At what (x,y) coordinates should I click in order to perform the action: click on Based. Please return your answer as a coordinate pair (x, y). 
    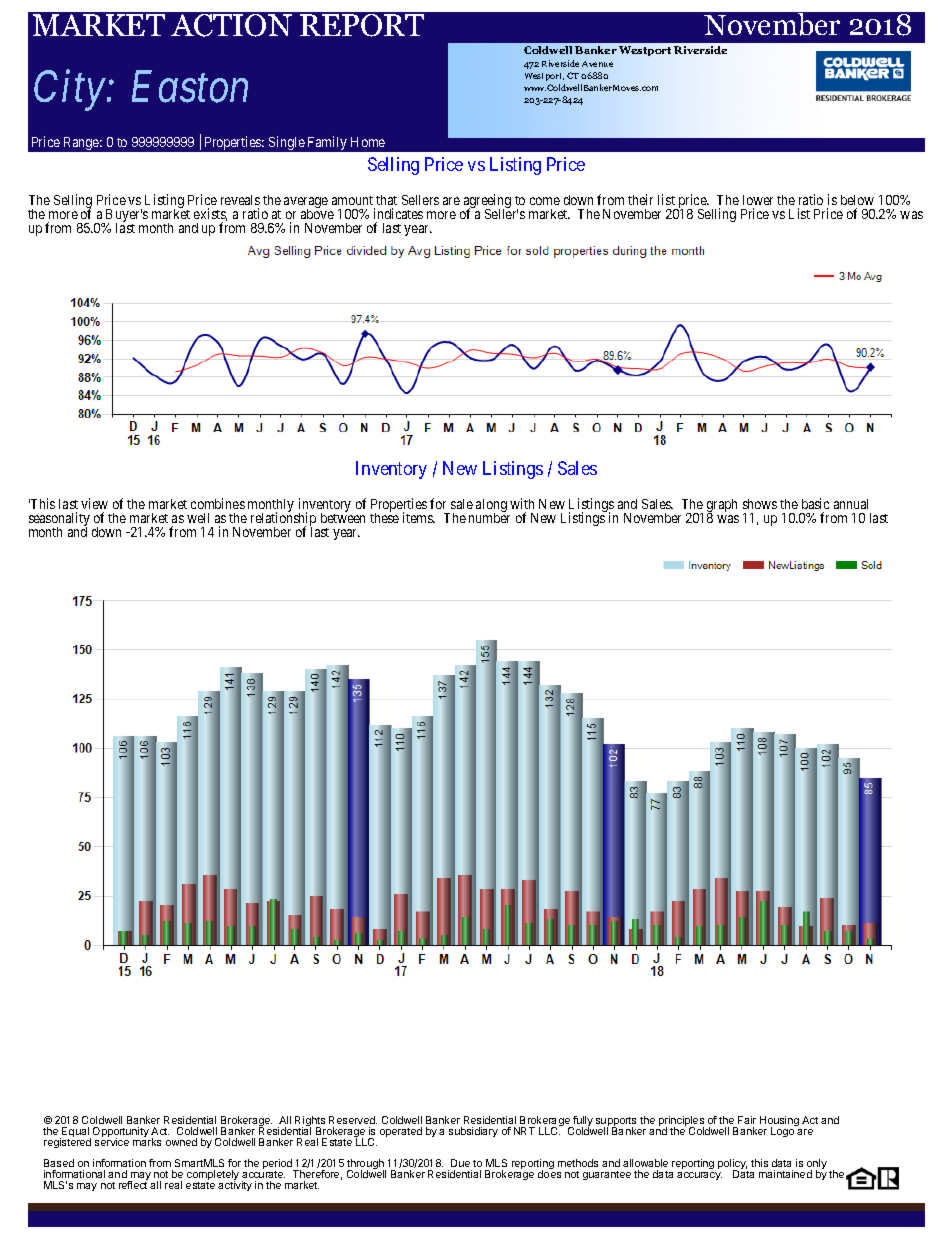
    Looking at the image, I should click on (59, 1163).
